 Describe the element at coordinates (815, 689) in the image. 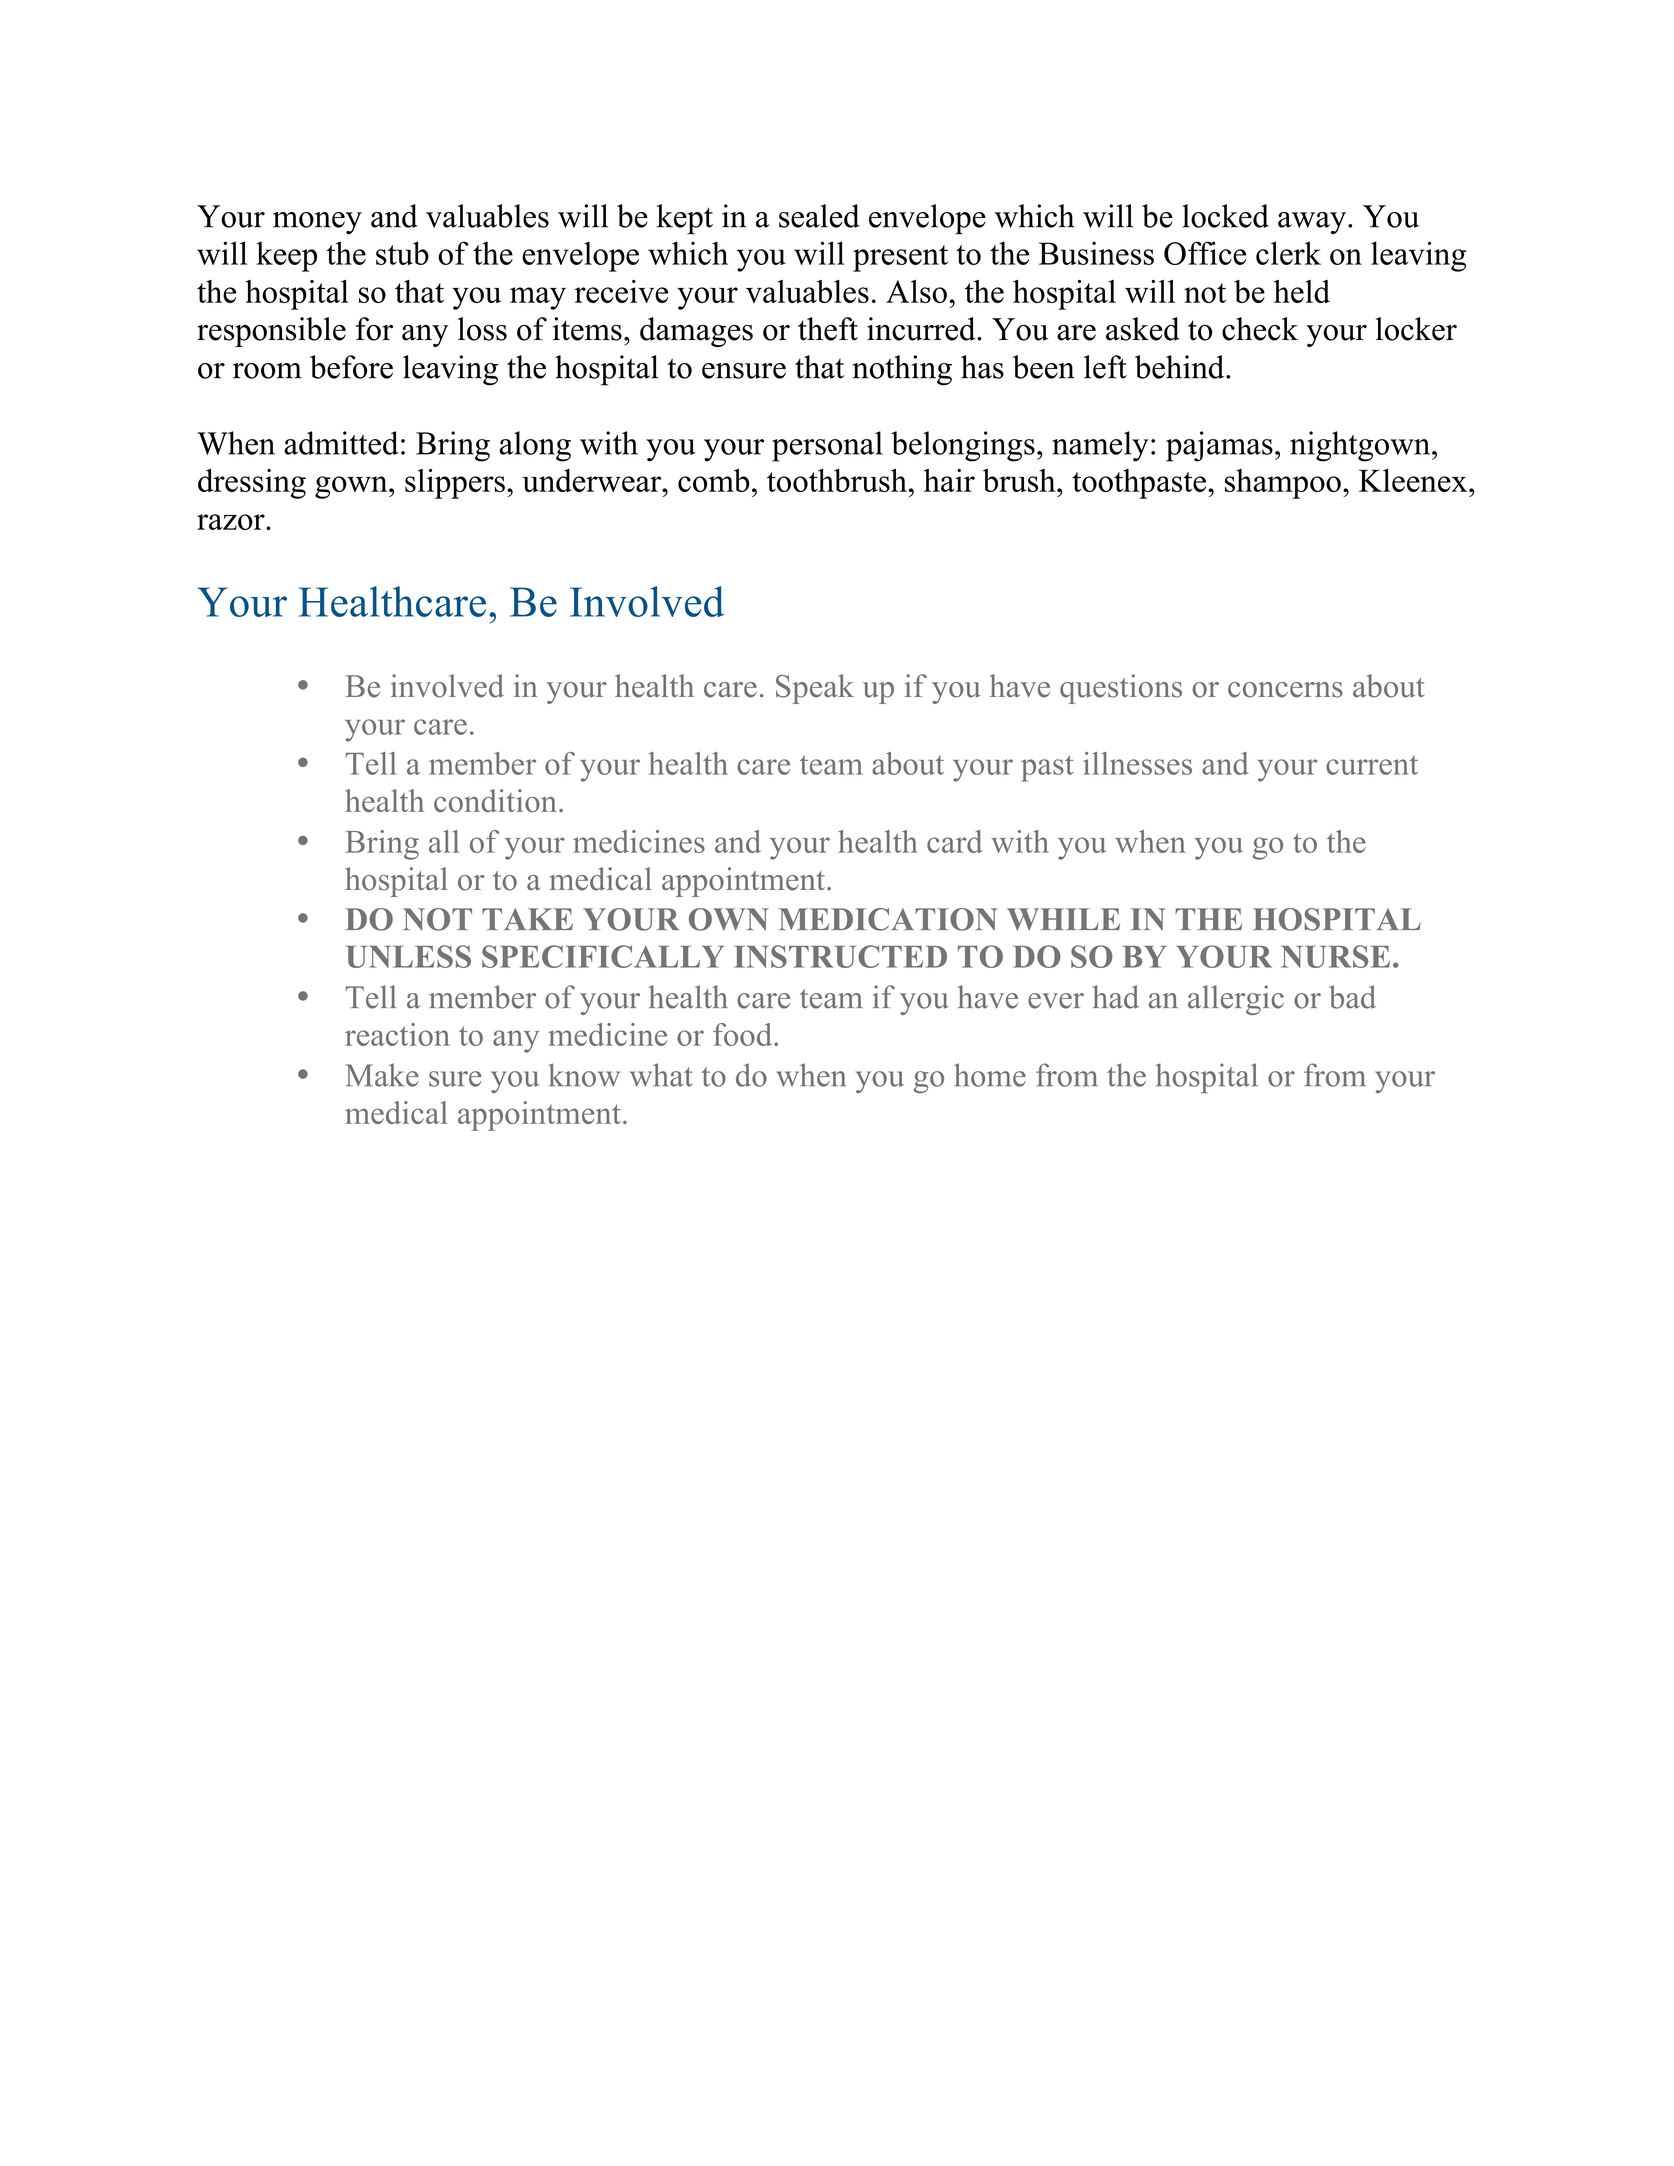

I see `Speak` at that location.
